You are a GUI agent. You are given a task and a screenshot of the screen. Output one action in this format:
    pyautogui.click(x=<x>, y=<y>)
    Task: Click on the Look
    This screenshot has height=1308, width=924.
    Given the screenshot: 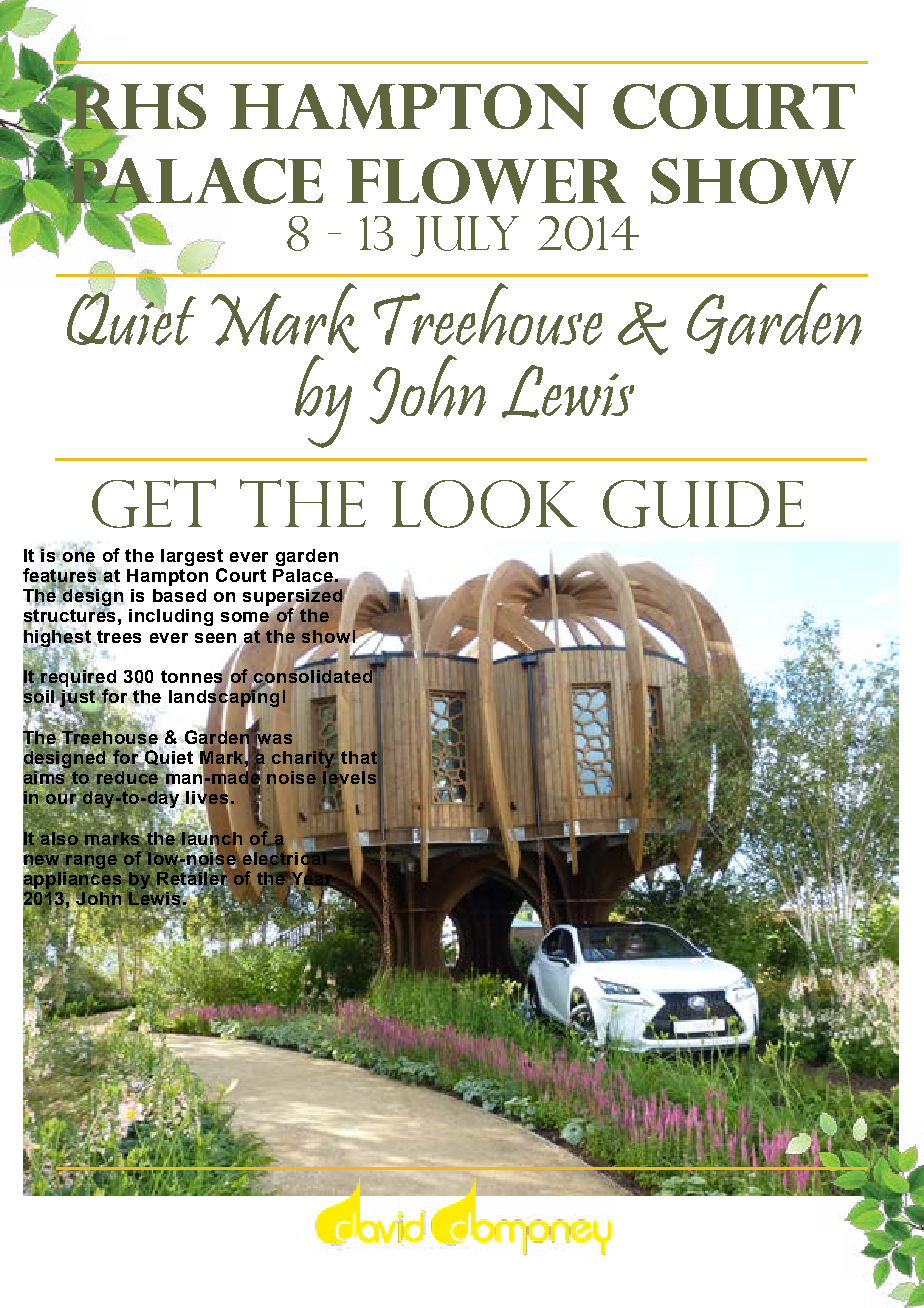 What is the action you would take?
    pyautogui.click(x=484, y=504)
